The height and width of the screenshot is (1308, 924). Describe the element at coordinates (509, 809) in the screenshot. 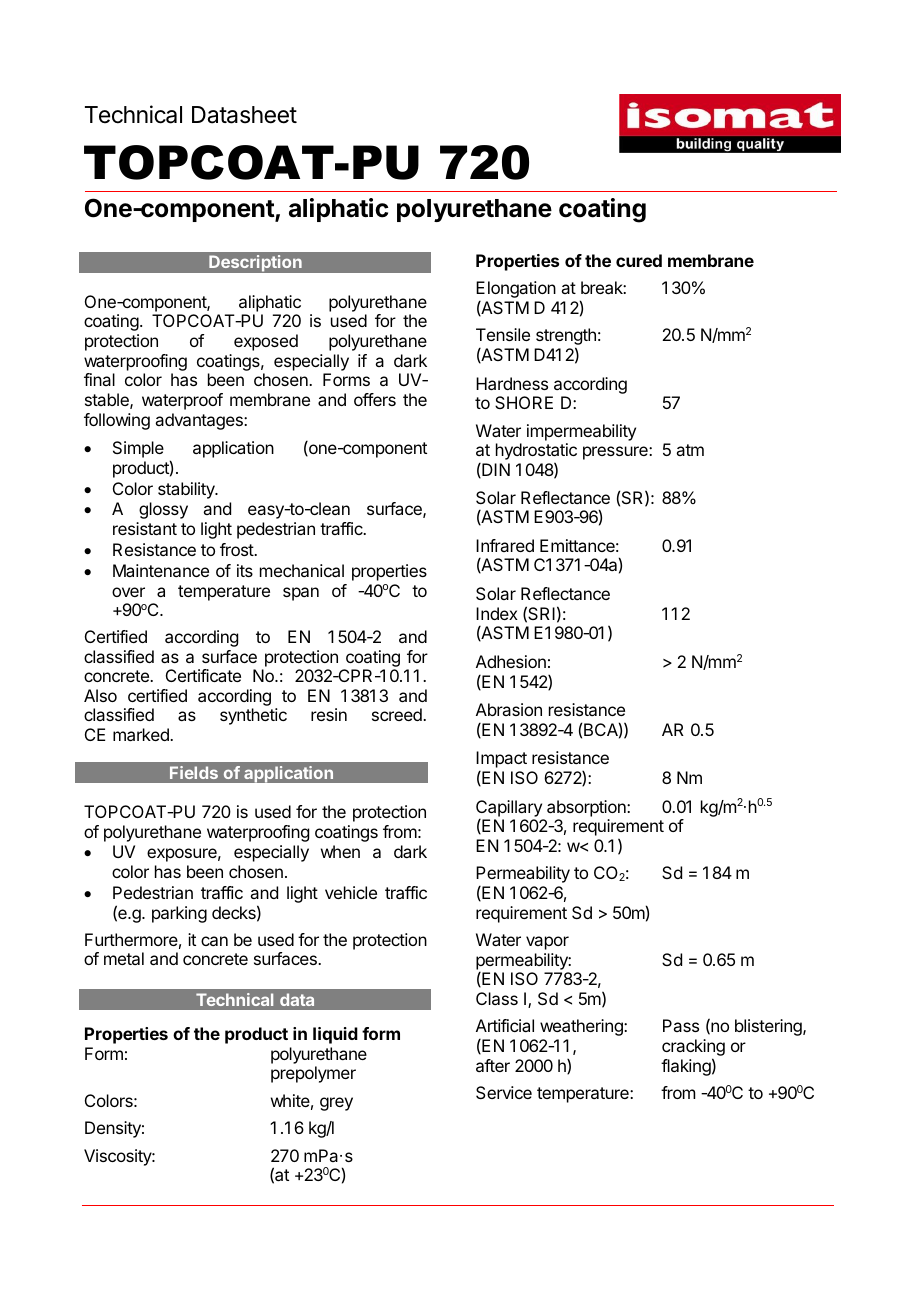

I see `Capillary` at that location.
